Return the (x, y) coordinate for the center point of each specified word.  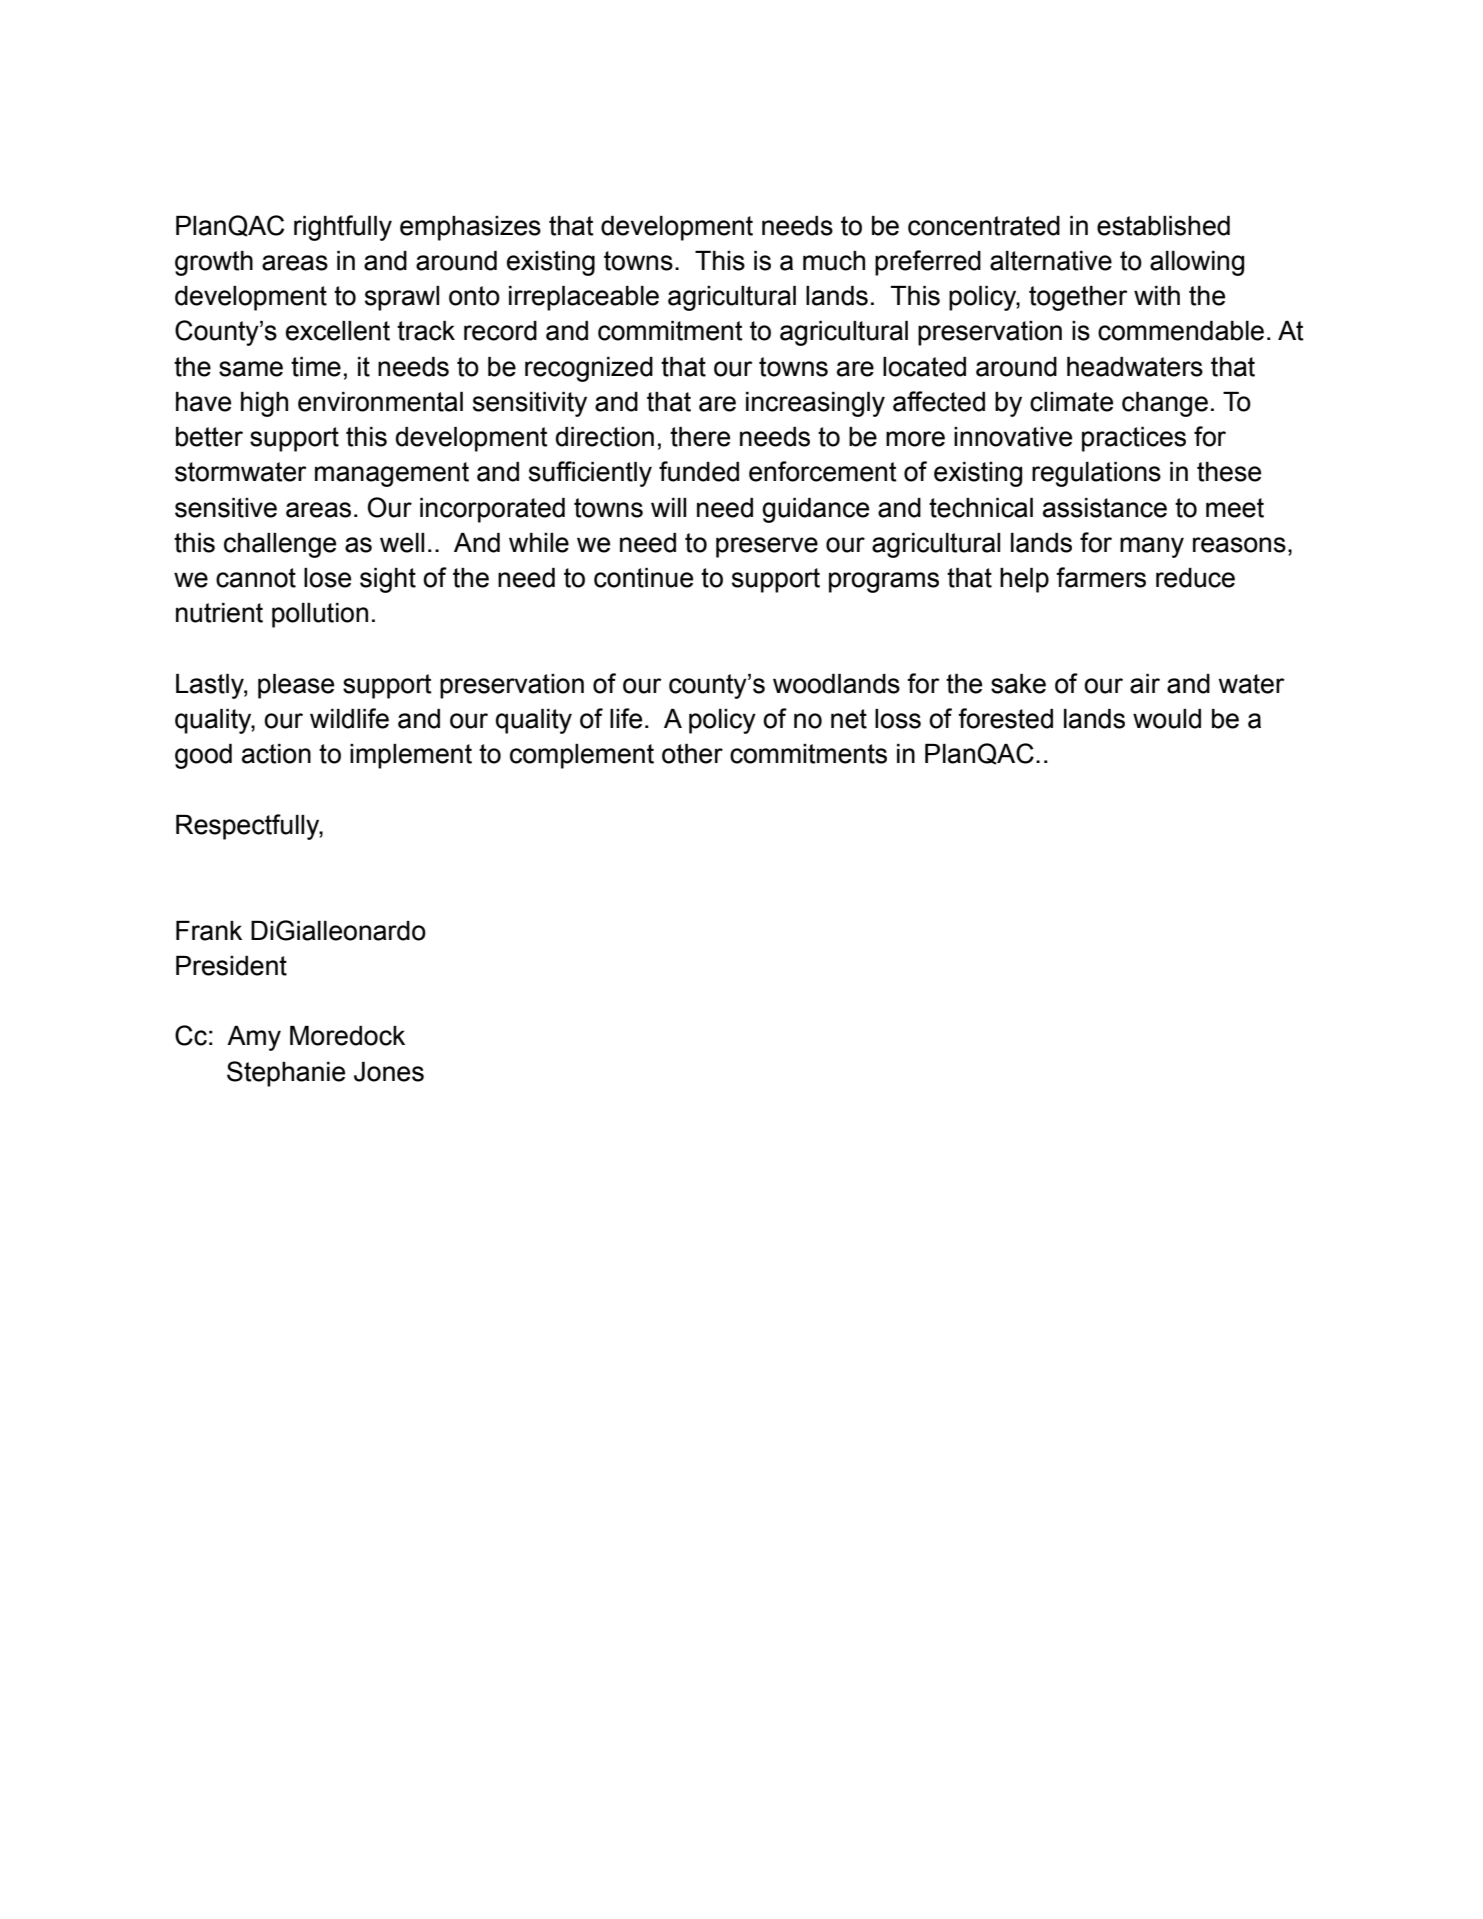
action (276, 754)
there (700, 437)
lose (327, 578)
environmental (380, 402)
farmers (1101, 577)
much (834, 261)
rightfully (343, 228)
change (1165, 404)
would (1167, 719)
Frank (209, 931)
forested (1005, 718)
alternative (1051, 261)
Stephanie (286, 1074)
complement (582, 756)
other (692, 754)
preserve (767, 547)
